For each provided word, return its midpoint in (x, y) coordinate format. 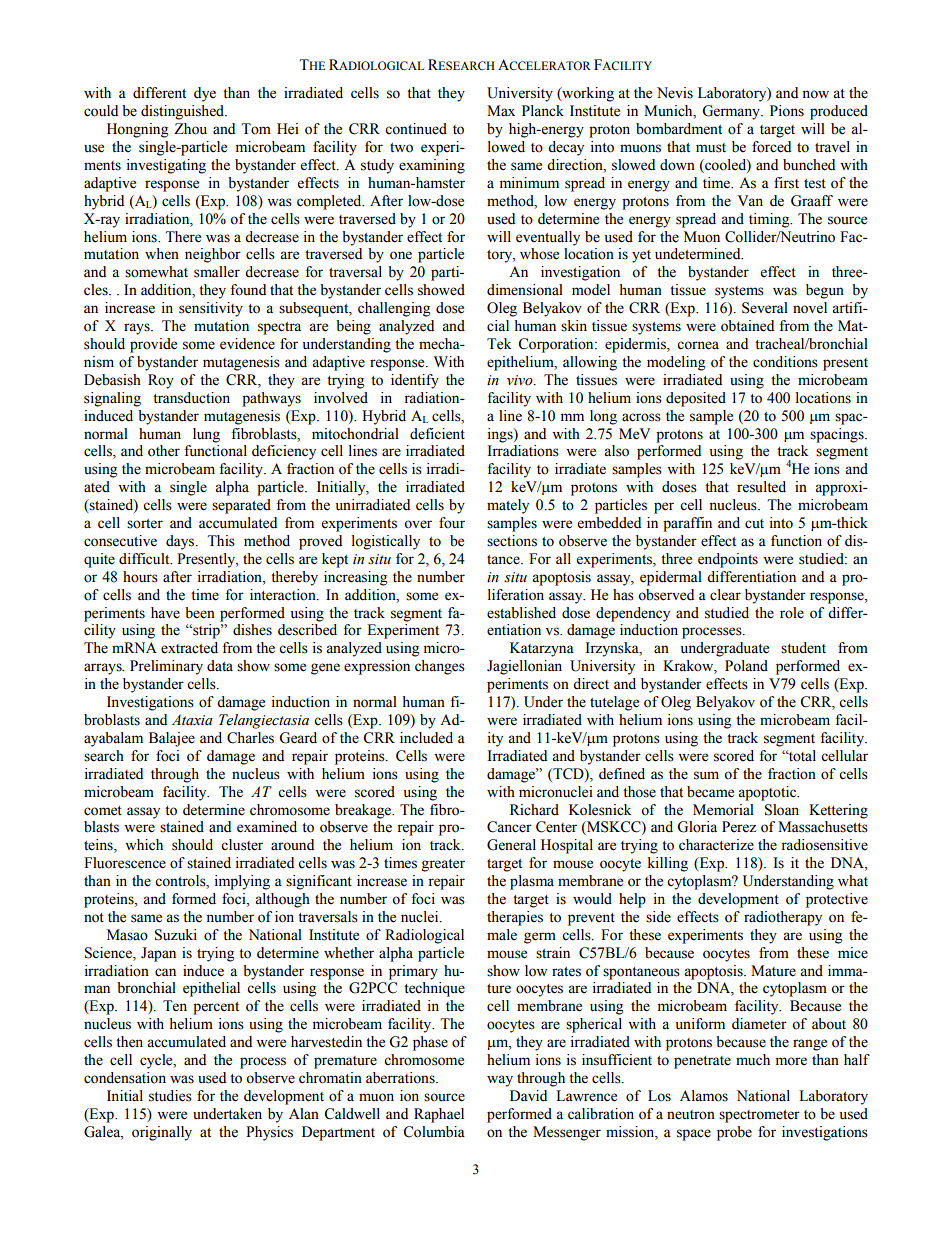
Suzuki (176, 935)
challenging (394, 309)
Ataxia (192, 719)
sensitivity (211, 309)
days (181, 542)
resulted (761, 487)
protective (837, 900)
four (452, 523)
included (426, 738)
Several (765, 308)
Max (501, 110)
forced (771, 147)
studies (170, 1096)
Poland (746, 666)
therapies (515, 918)
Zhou (190, 129)
